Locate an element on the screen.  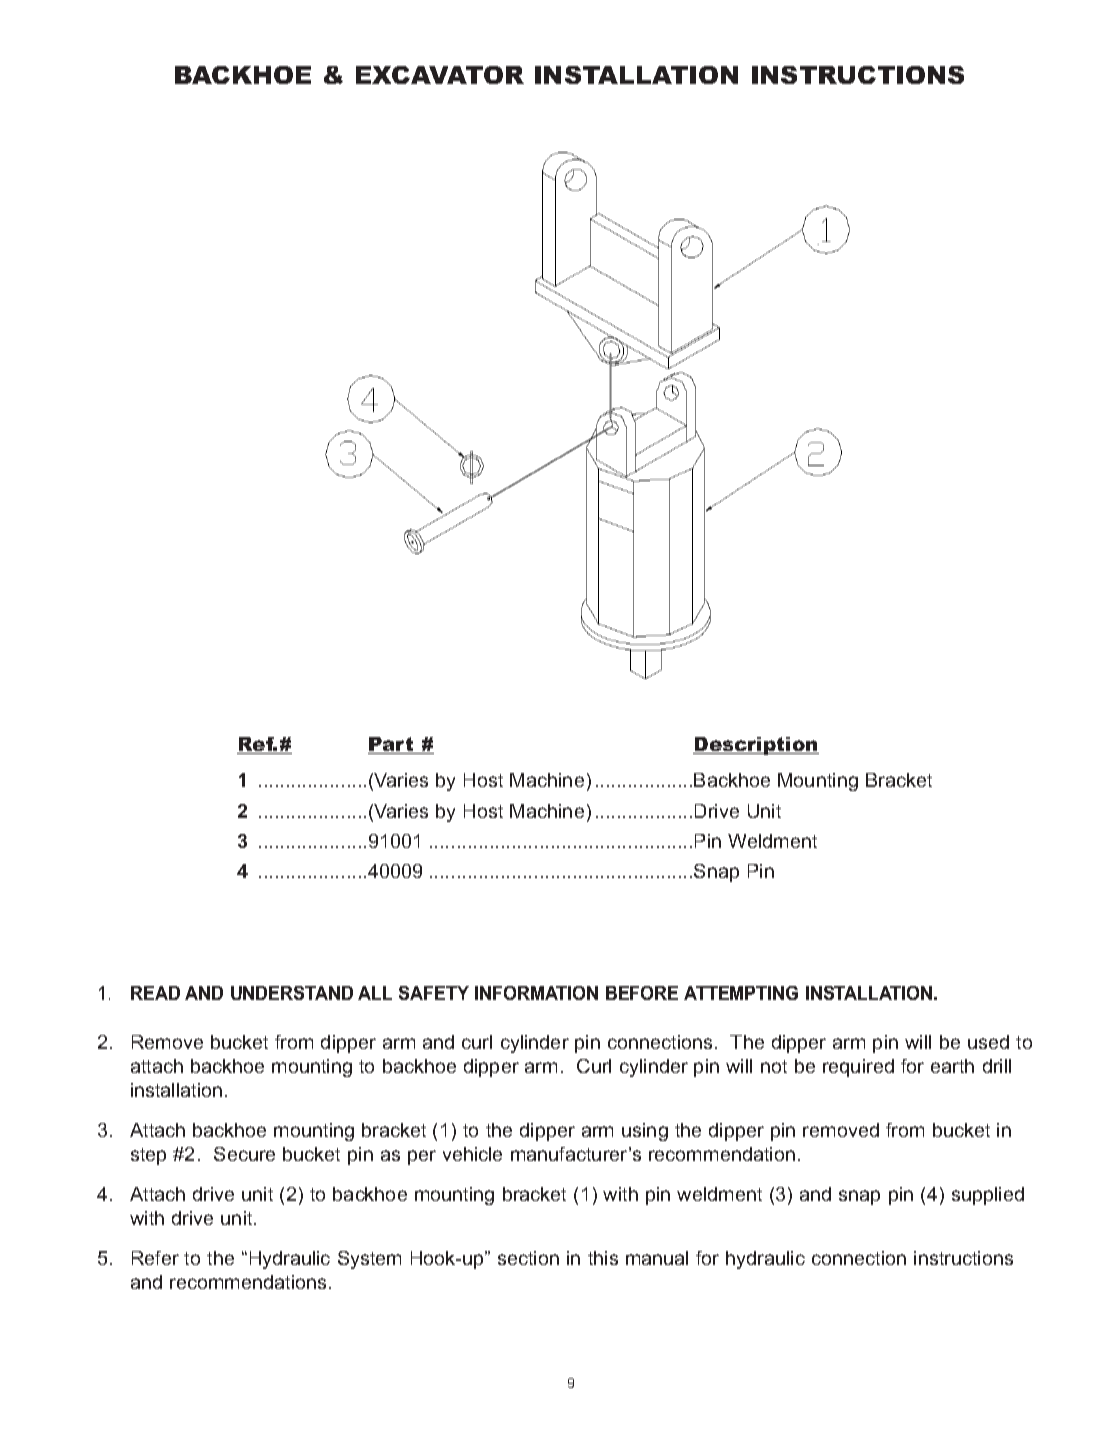
ATTEMPTING is located at coordinates (741, 993).
